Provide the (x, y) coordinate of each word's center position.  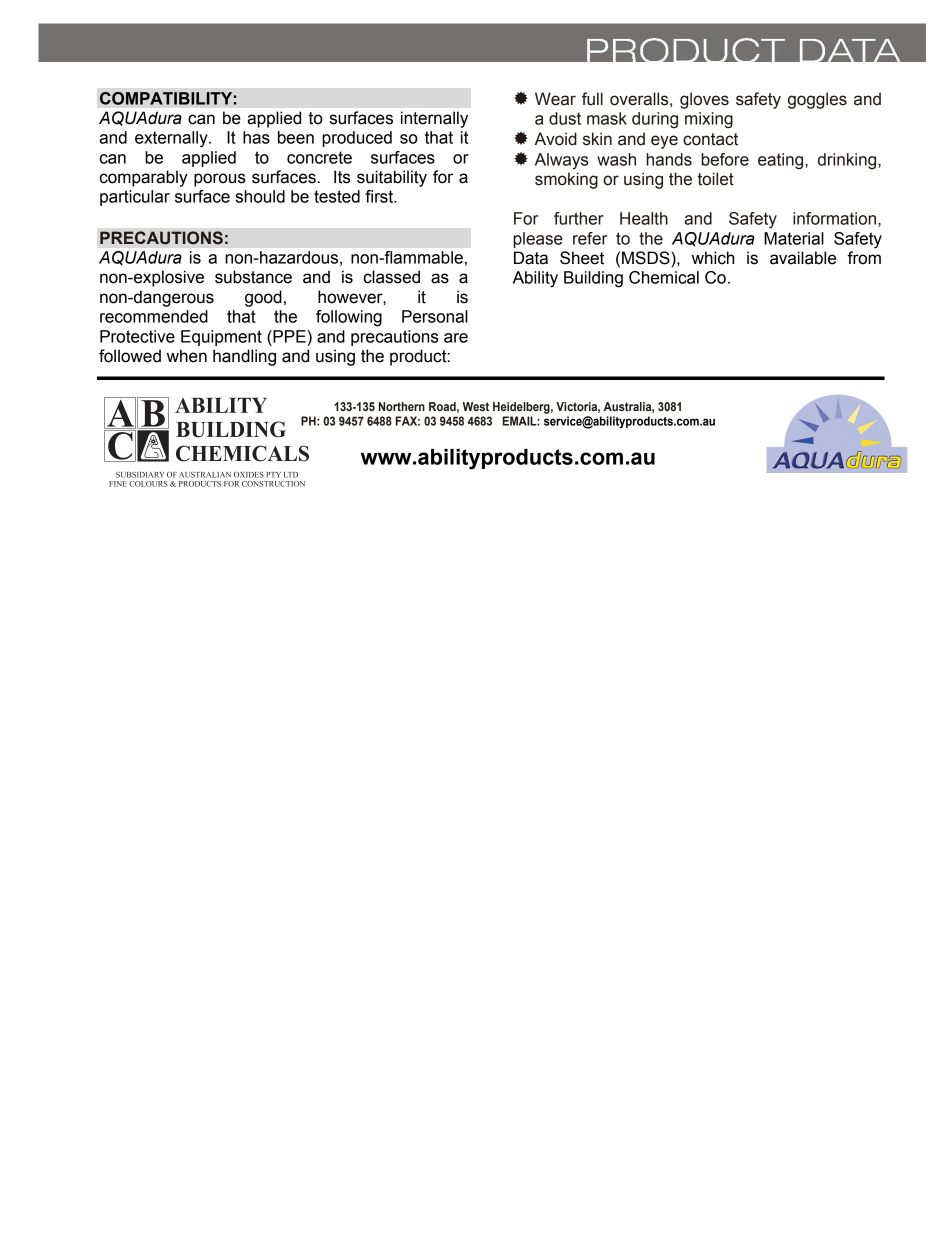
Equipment (221, 338)
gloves (704, 100)
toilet (715, 179)
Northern (402, 406)
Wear (555, 99)
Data (531, 258)
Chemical (664, 277)
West (476, 406)
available (803, 258)
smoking (566, 180)
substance (253, 277)
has (256, 137)
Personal (435, 316)
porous (220, 180)
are (456, 338)
